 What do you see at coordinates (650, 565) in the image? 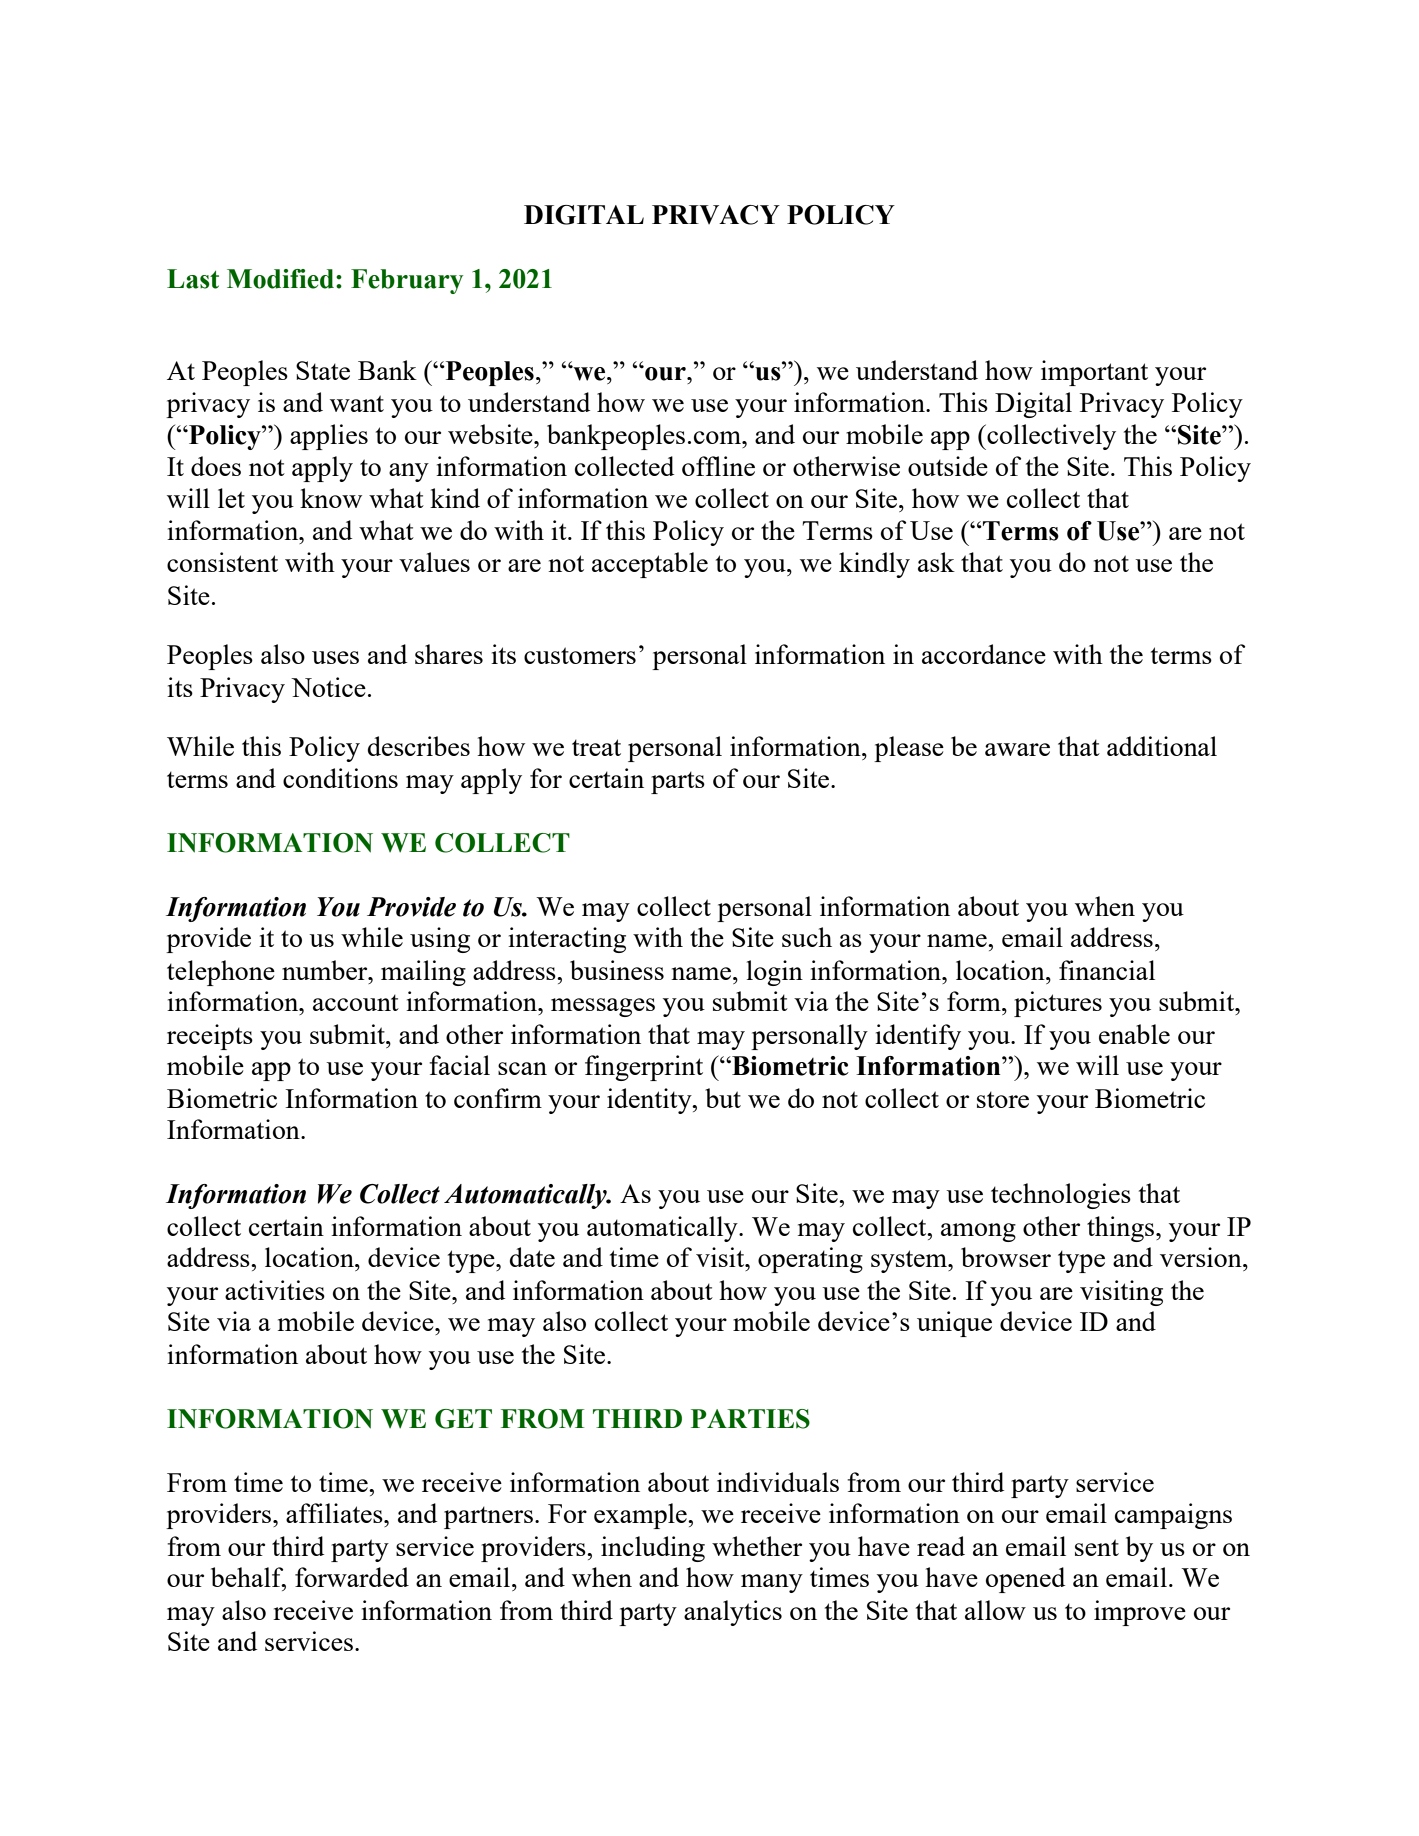
I see `acceptable` at bounding box center [650, 565].
